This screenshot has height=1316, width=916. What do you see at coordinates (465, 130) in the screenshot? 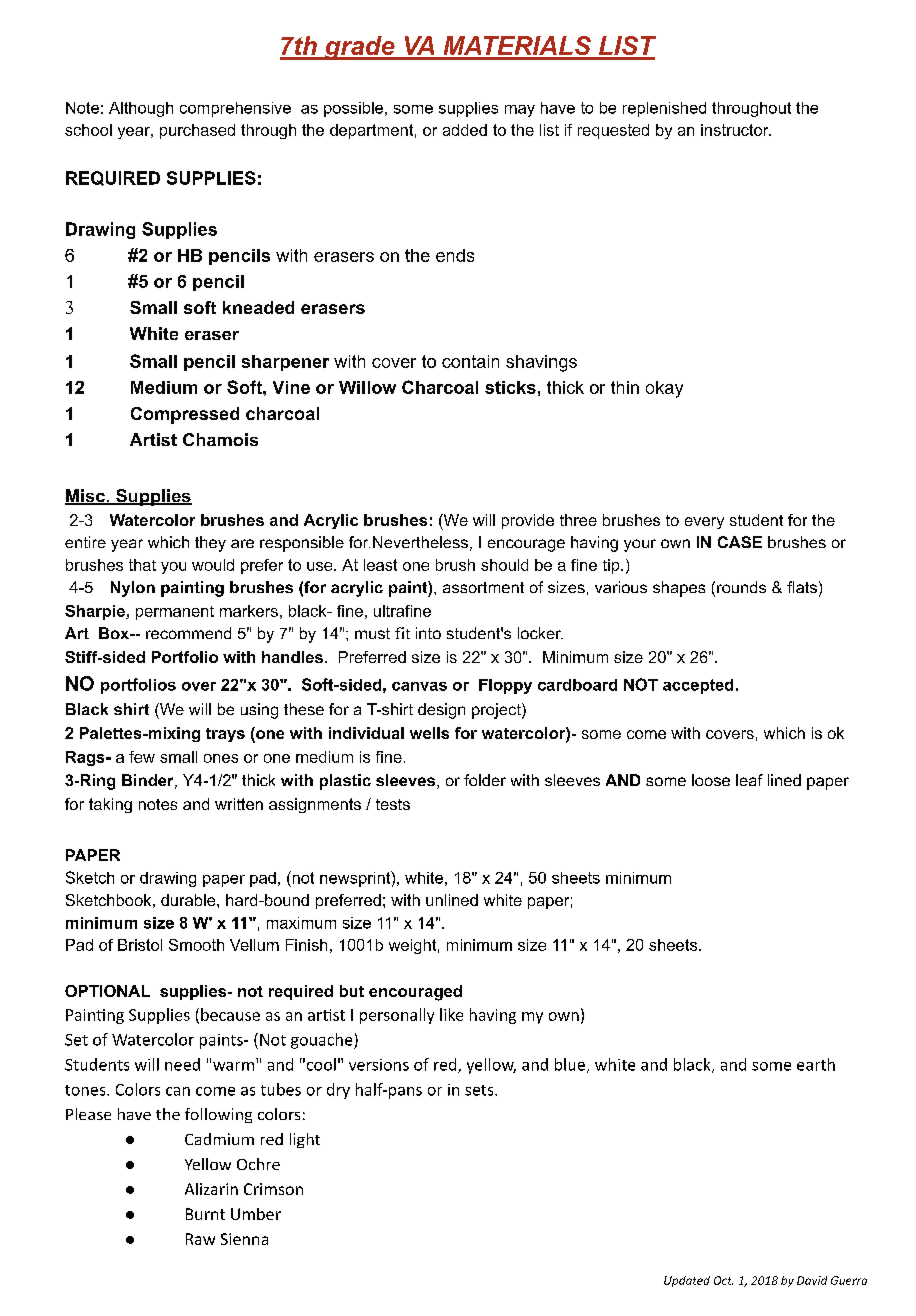
I see `added` at bounding box center [465, 130].
